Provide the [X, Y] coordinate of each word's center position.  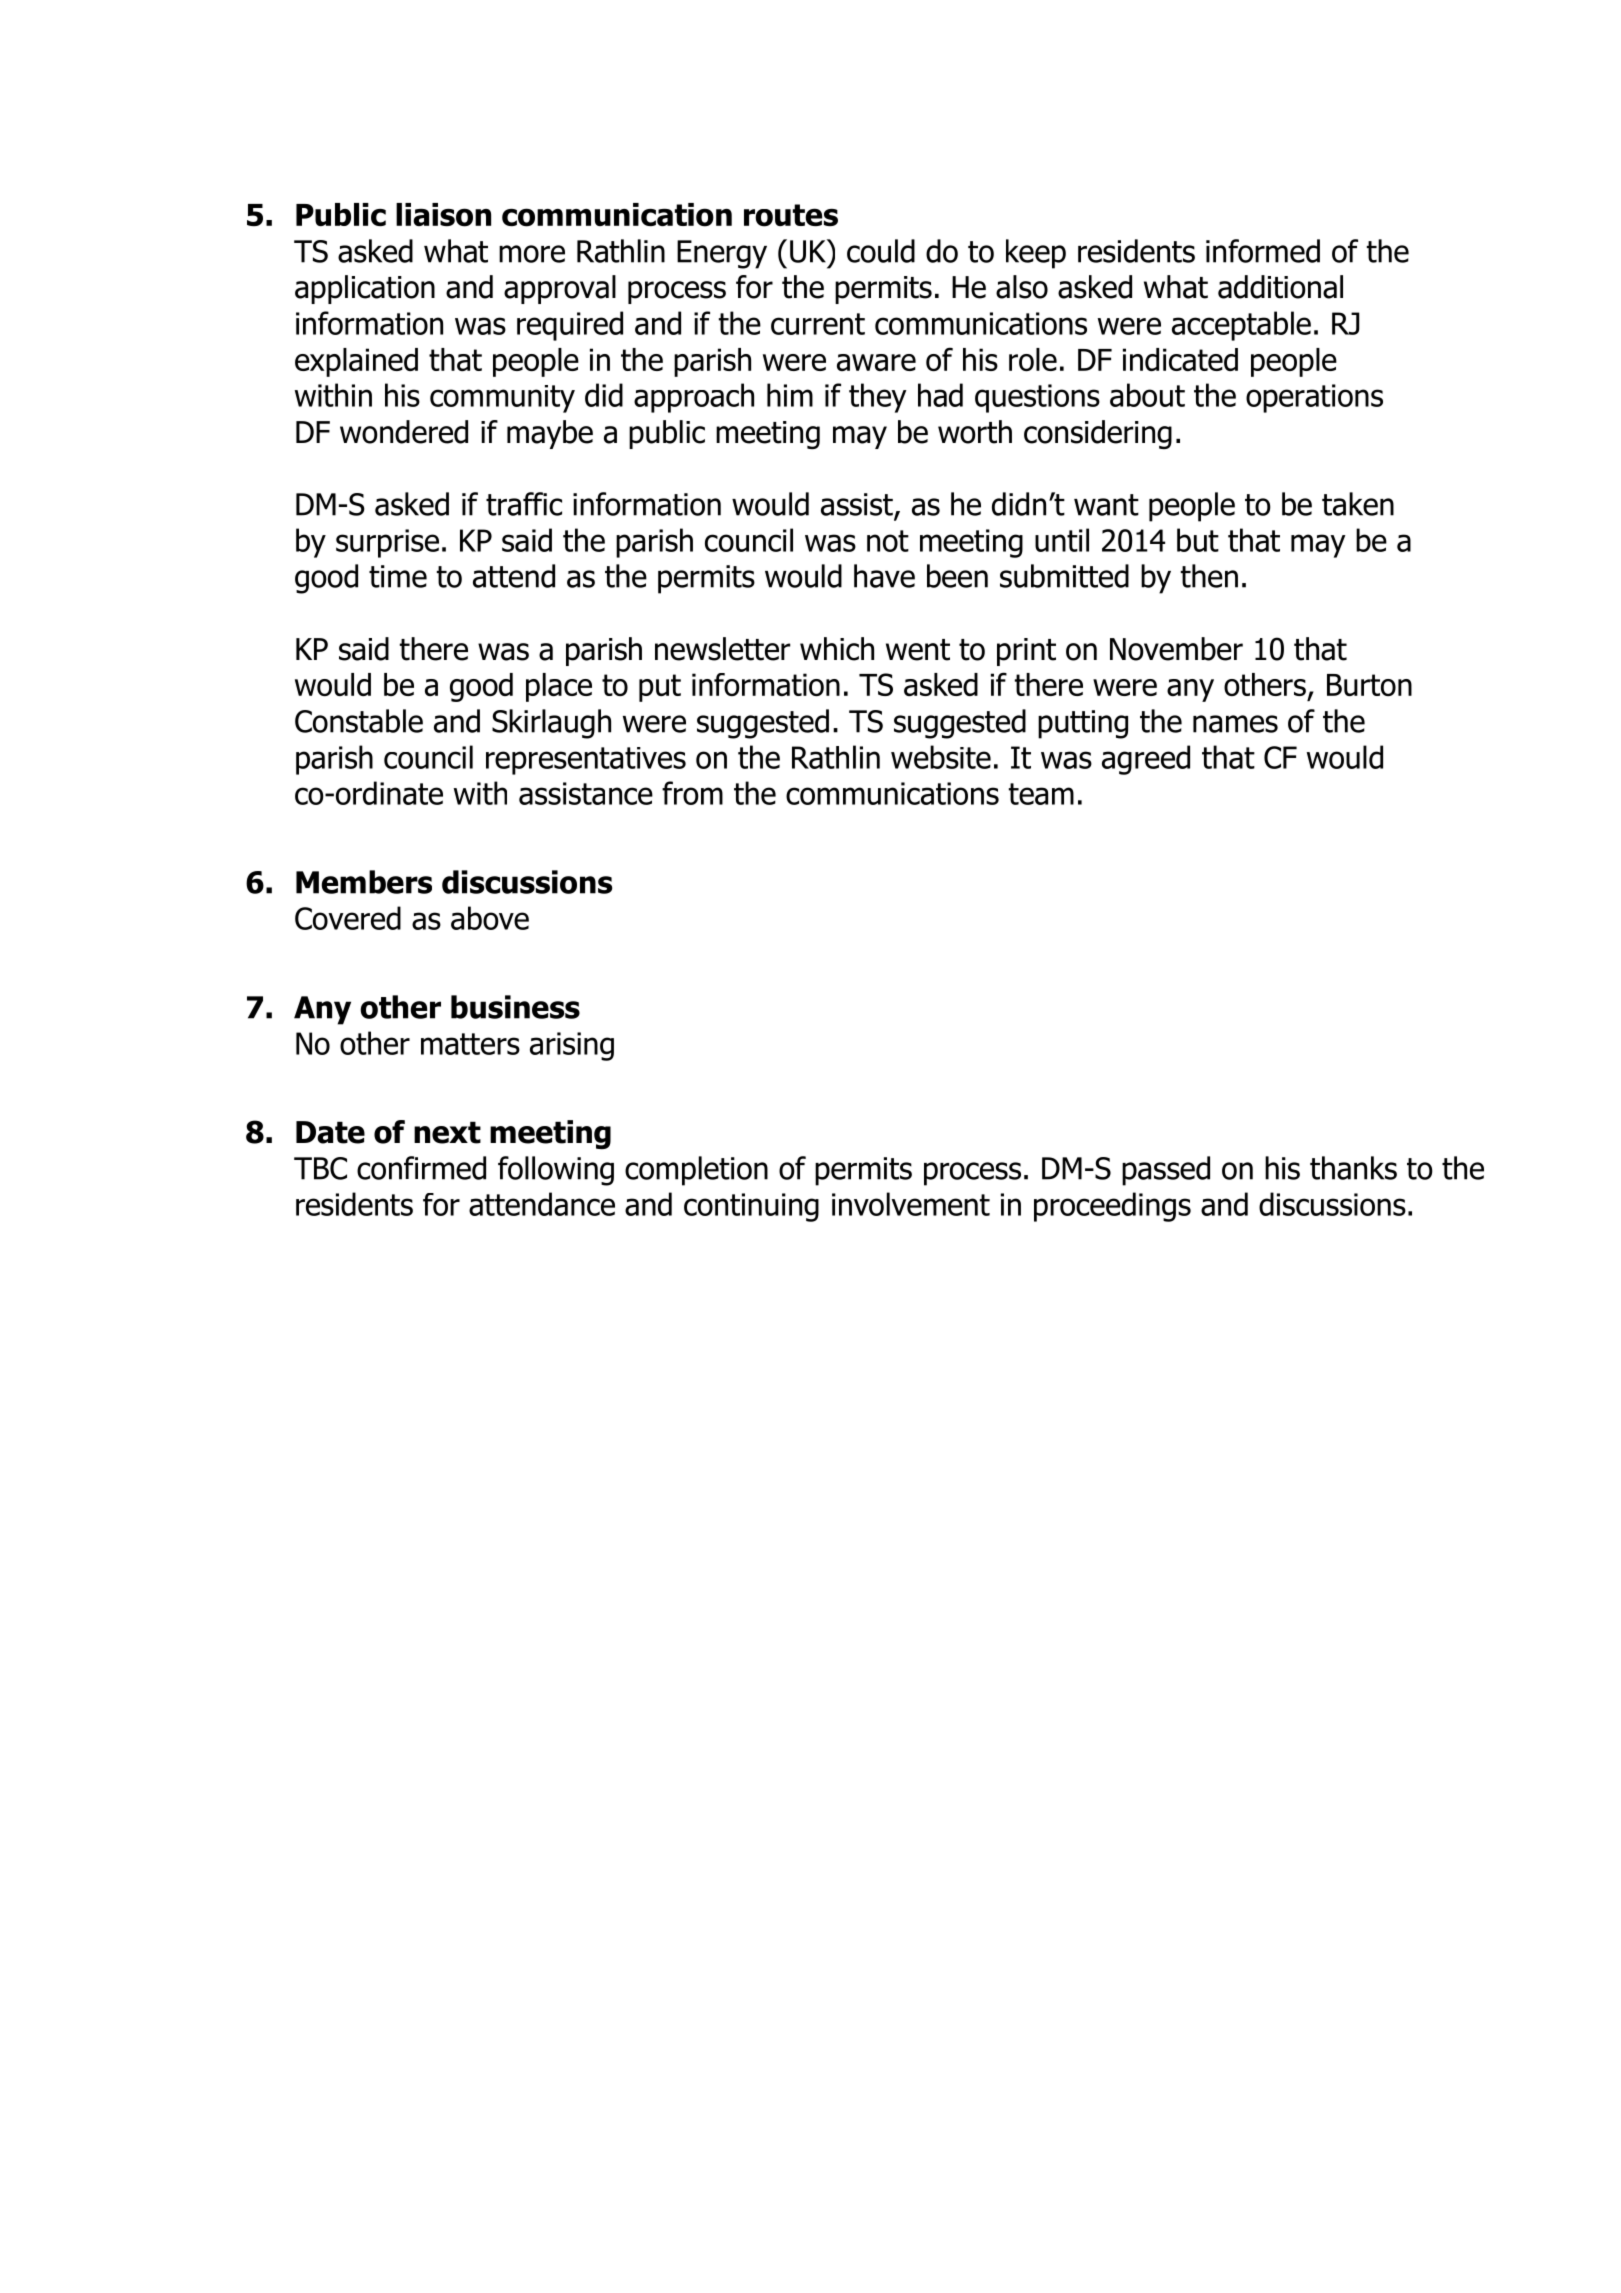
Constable [359, 721]
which [837, 649]
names [1235, 724]
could [881, 251]
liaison [443, 215]
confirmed [421, 1168]
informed [1263, 251]
